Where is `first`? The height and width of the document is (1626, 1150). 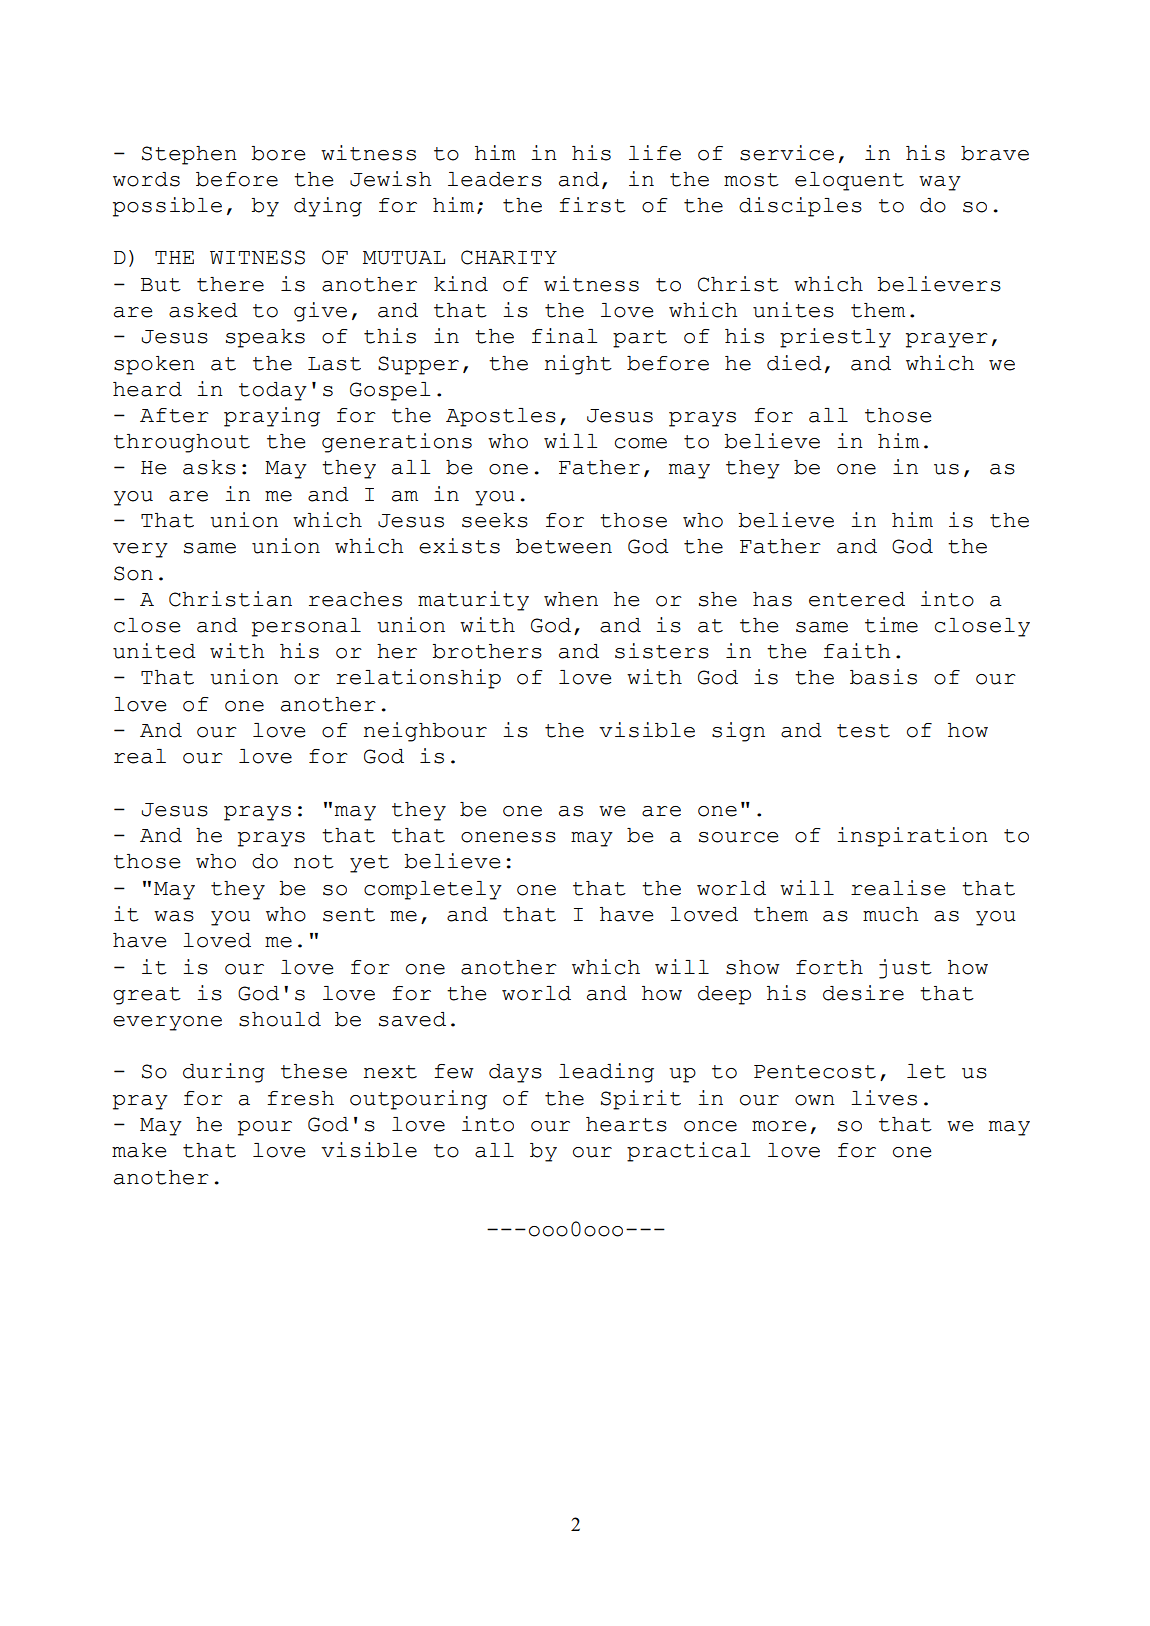 first is located at coordinates (592, 205).
